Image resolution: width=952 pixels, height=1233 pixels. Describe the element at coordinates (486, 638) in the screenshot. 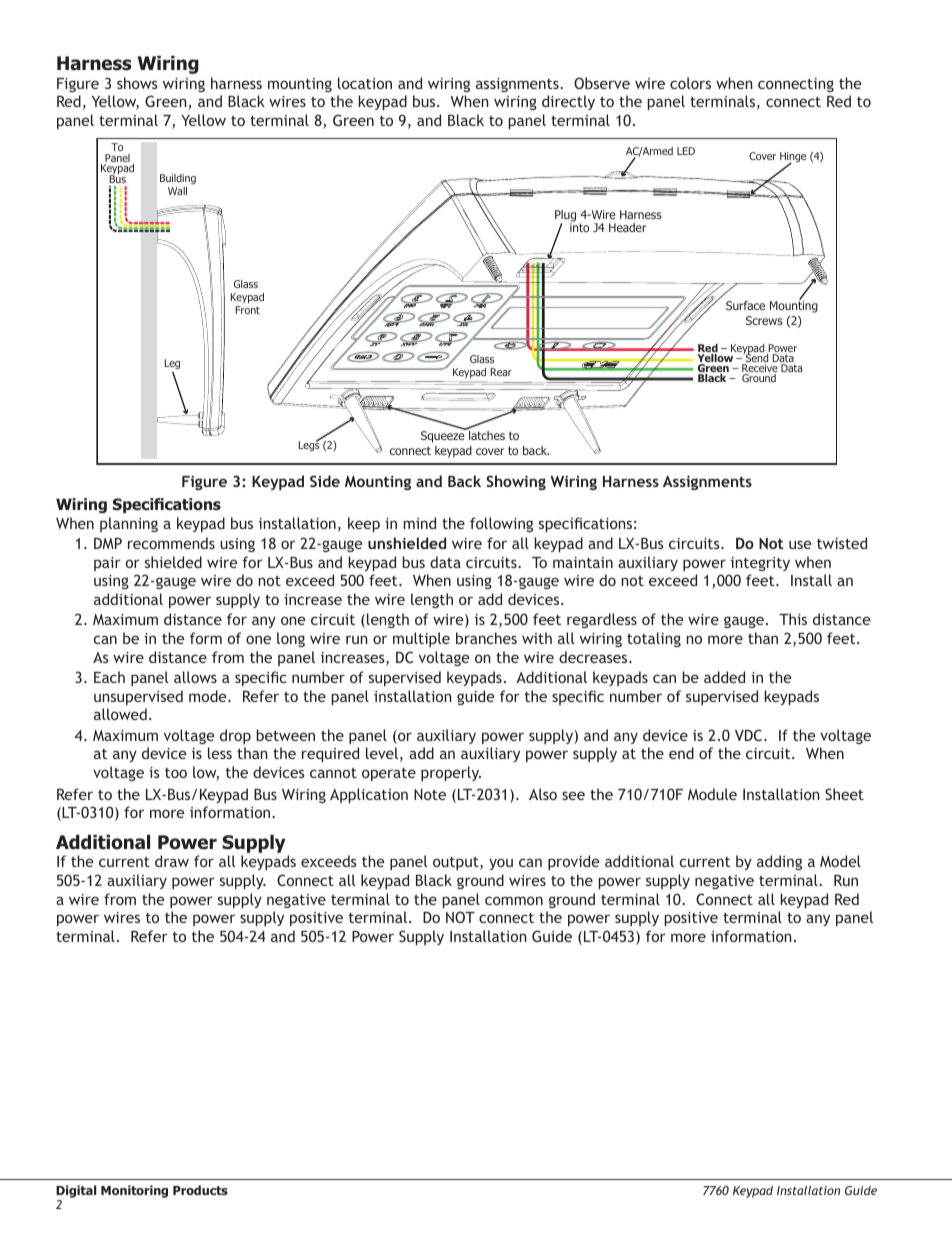

I see `branches` at that location.
